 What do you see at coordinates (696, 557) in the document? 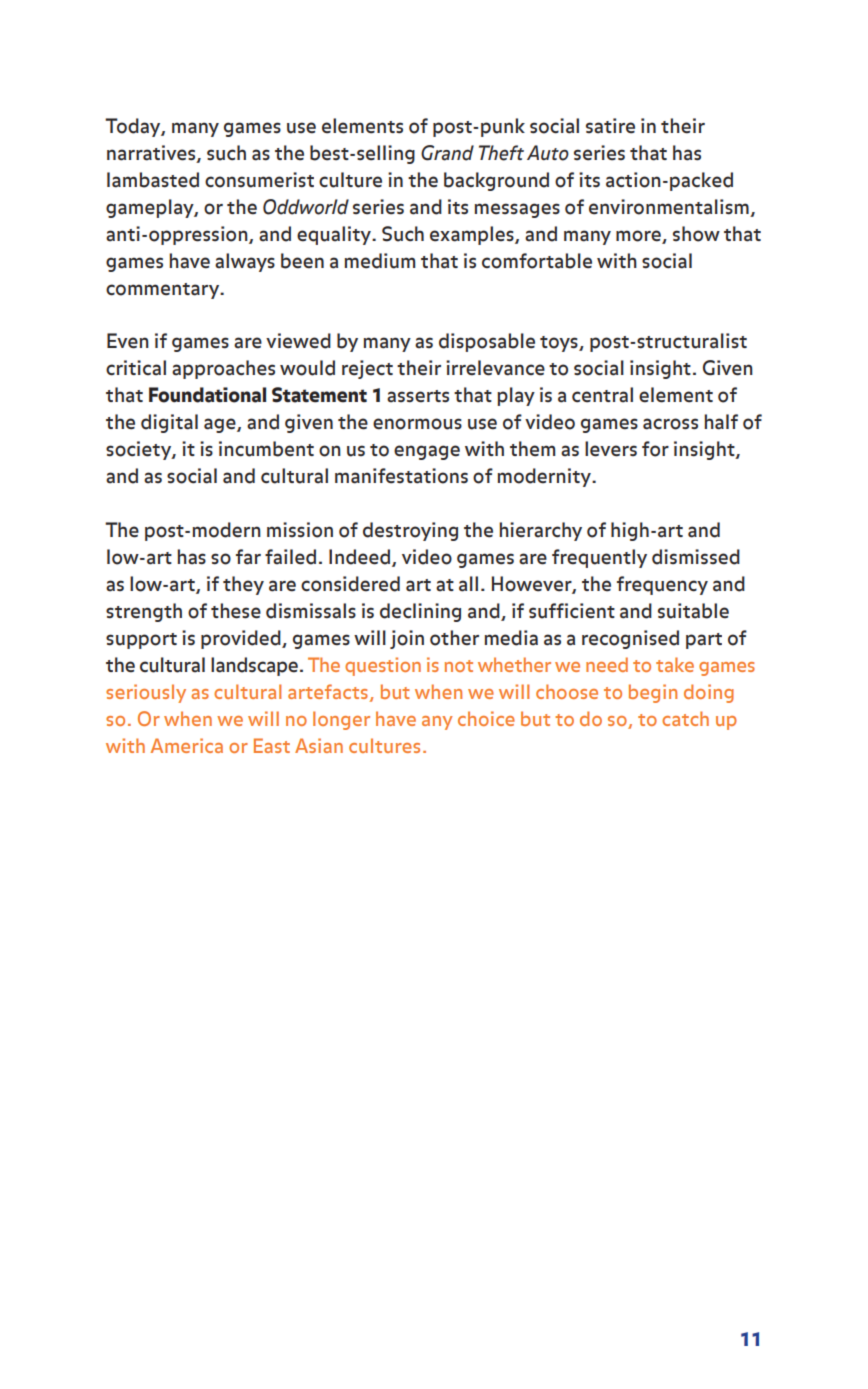
I see `dismissed` at bounding box center [696, 557].
